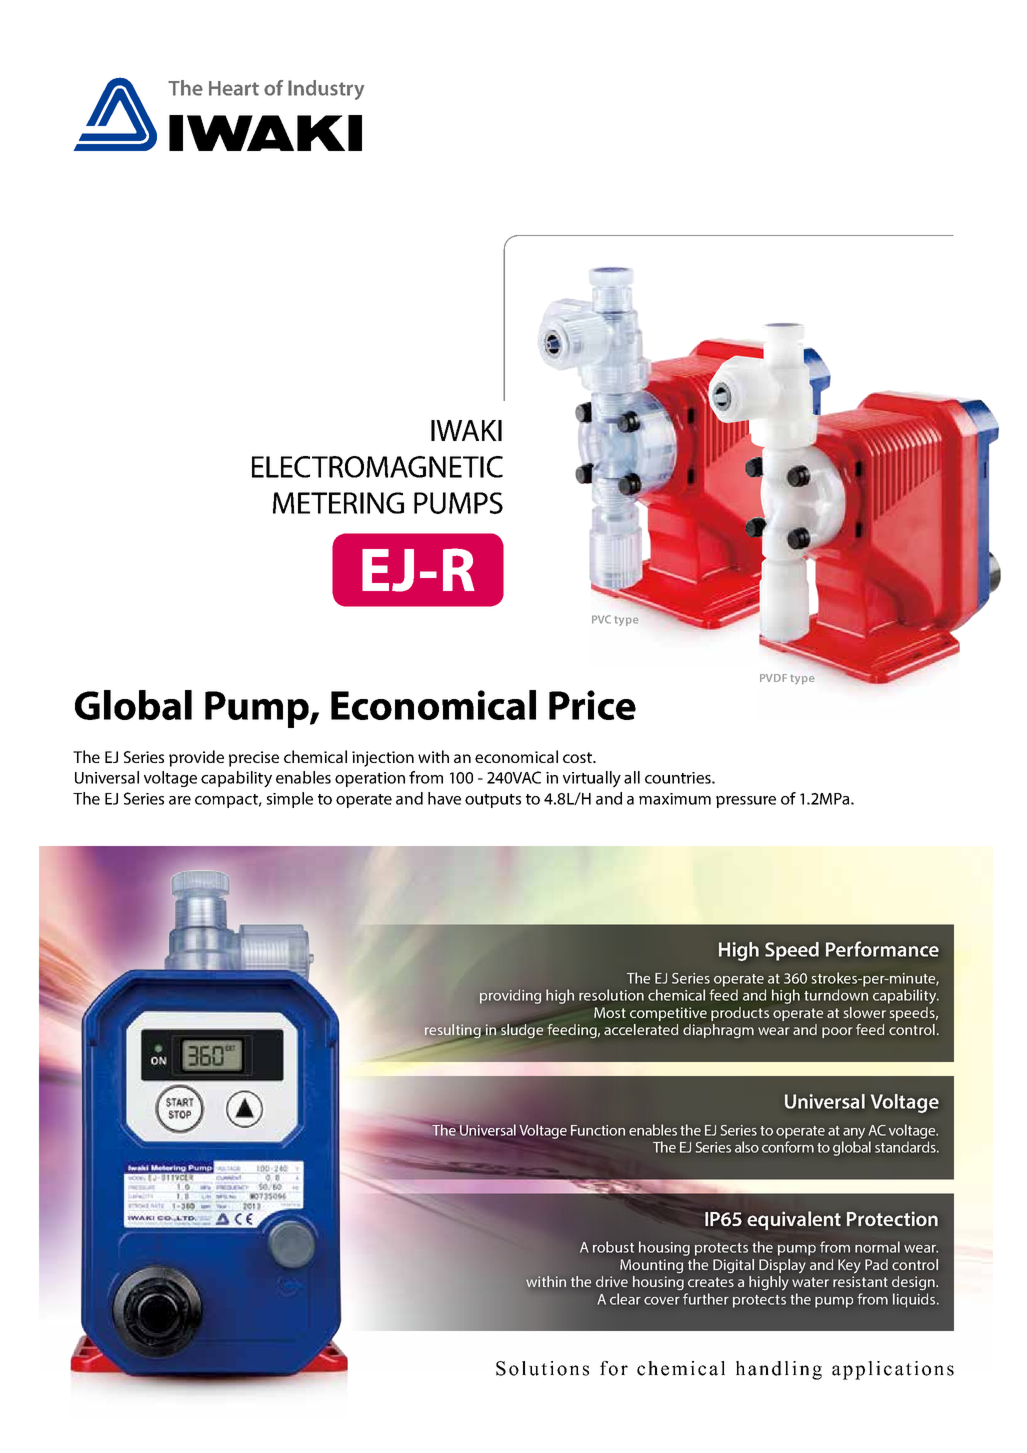  I want to click on IWAKI, so click(466, 430).
